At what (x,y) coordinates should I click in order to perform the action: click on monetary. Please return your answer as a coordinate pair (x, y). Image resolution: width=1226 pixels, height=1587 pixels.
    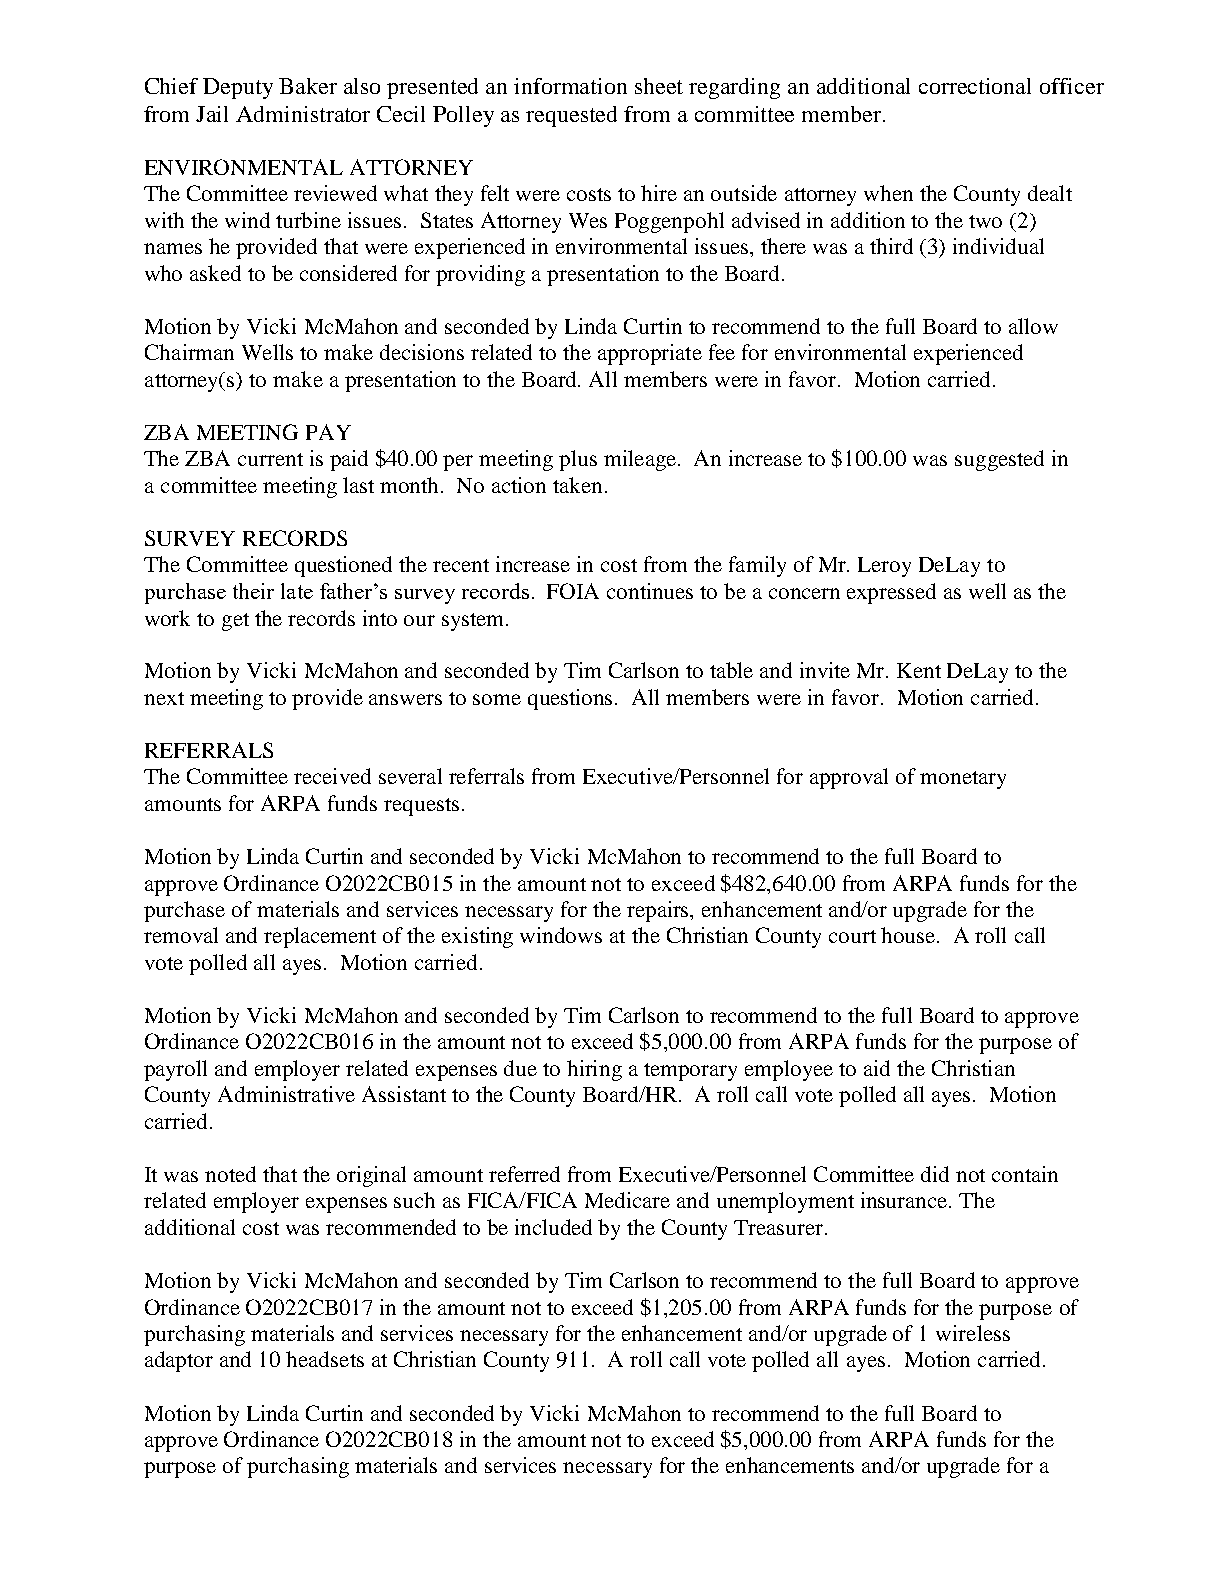
    Looking at the image, I should click on (963, 780).
